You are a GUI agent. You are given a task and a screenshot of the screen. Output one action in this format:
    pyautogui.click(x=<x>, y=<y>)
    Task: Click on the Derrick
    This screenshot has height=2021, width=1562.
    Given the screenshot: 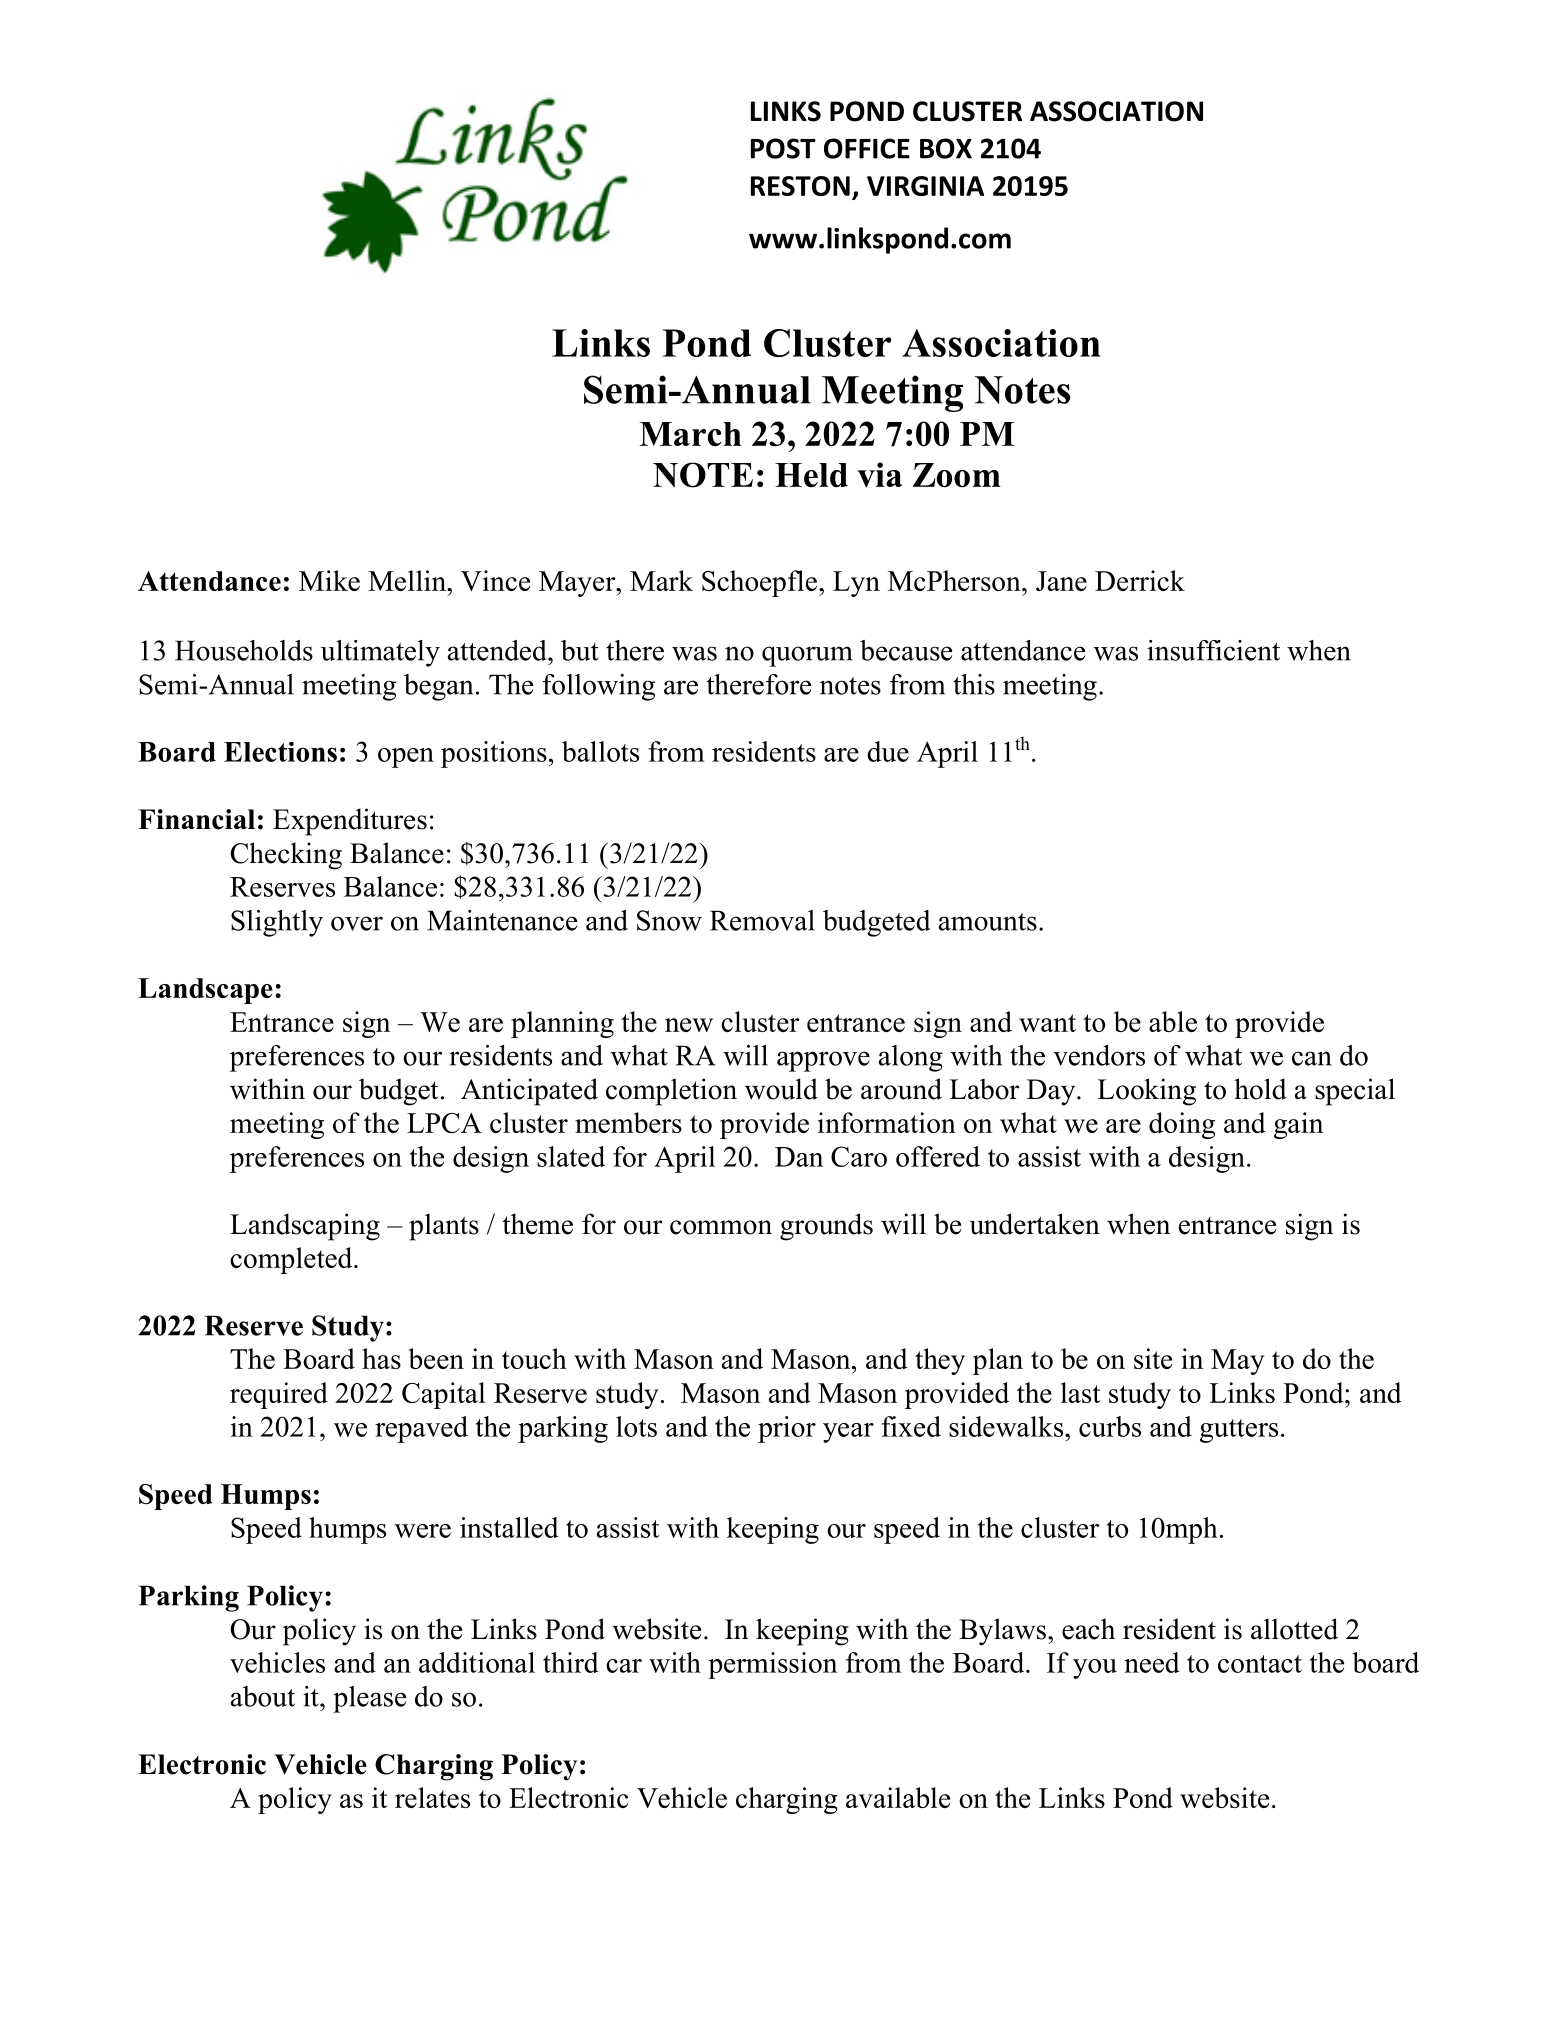 What is the action you would take?
    pyautogui.click(x=1140, y=580)
